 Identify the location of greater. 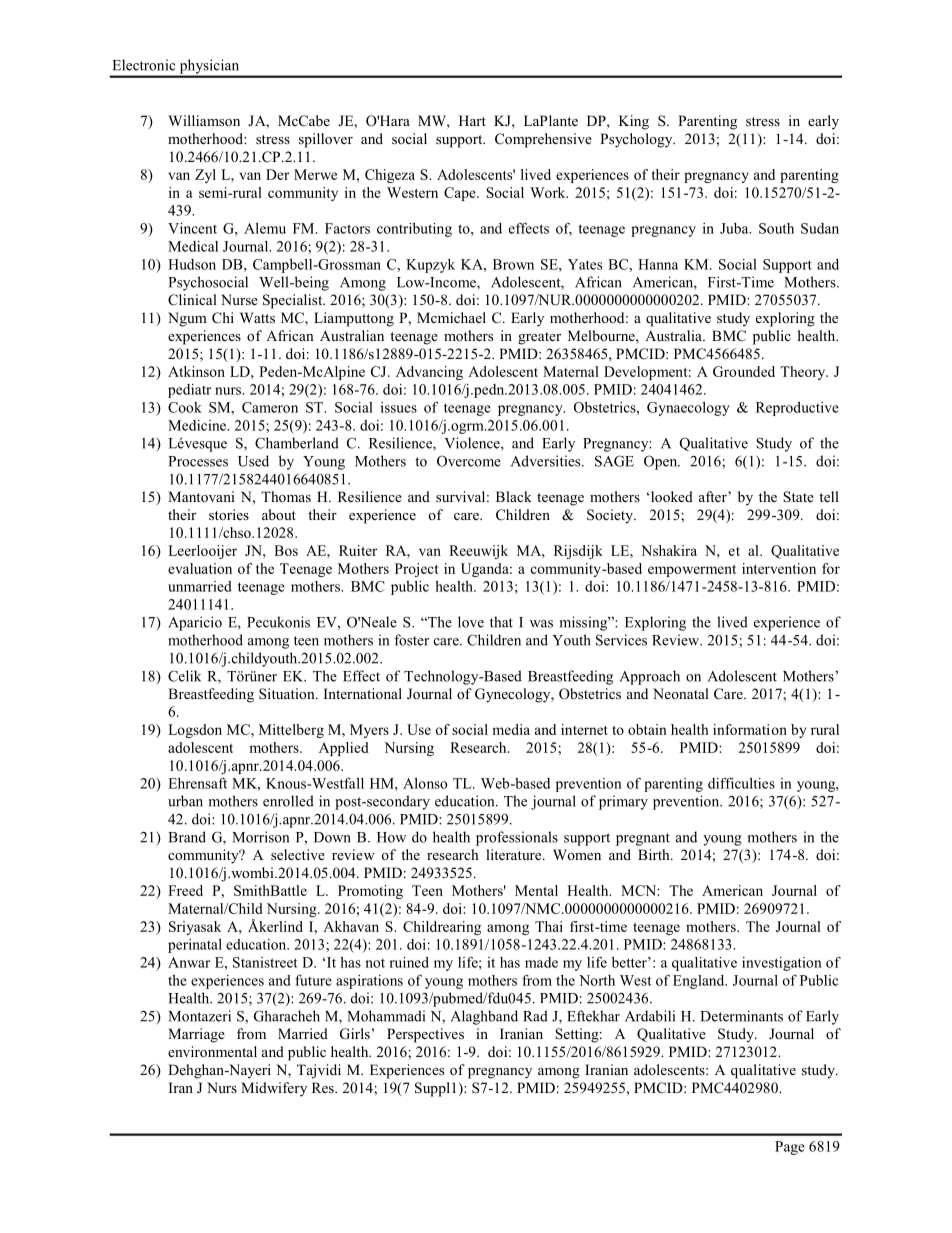
(539, 338).
